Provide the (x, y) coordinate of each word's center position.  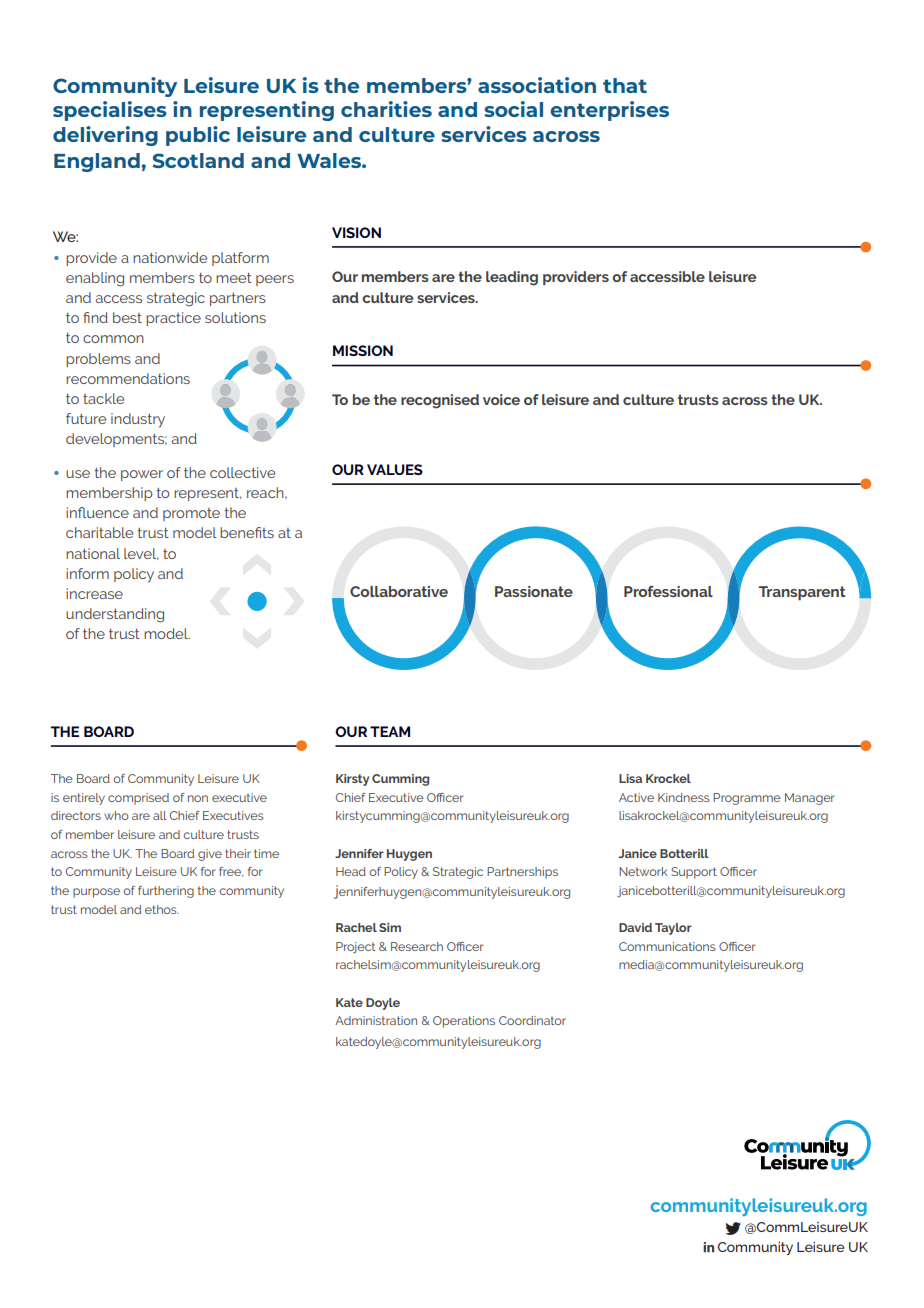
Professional (668, 591)
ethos (162, 909)
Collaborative (399, 591)
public (198, 136)
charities (386, 109)
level (141, 554)
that (625, 85)
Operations (464, 1022)
